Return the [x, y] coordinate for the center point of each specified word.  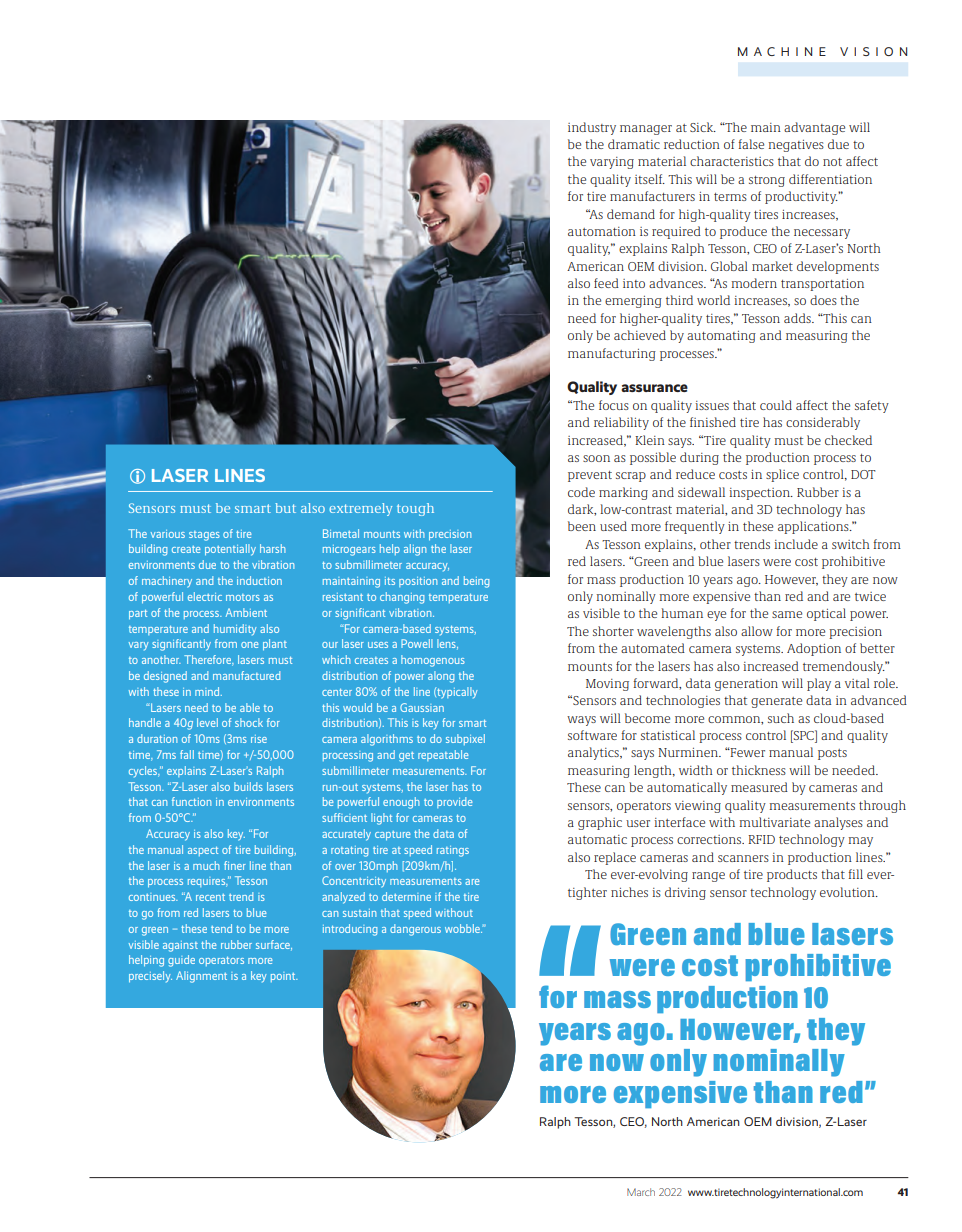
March [641, 1192]
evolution [848, 892]
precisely [150, 977]
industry [592, 128]
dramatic [634, 144]
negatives [796, 146]
